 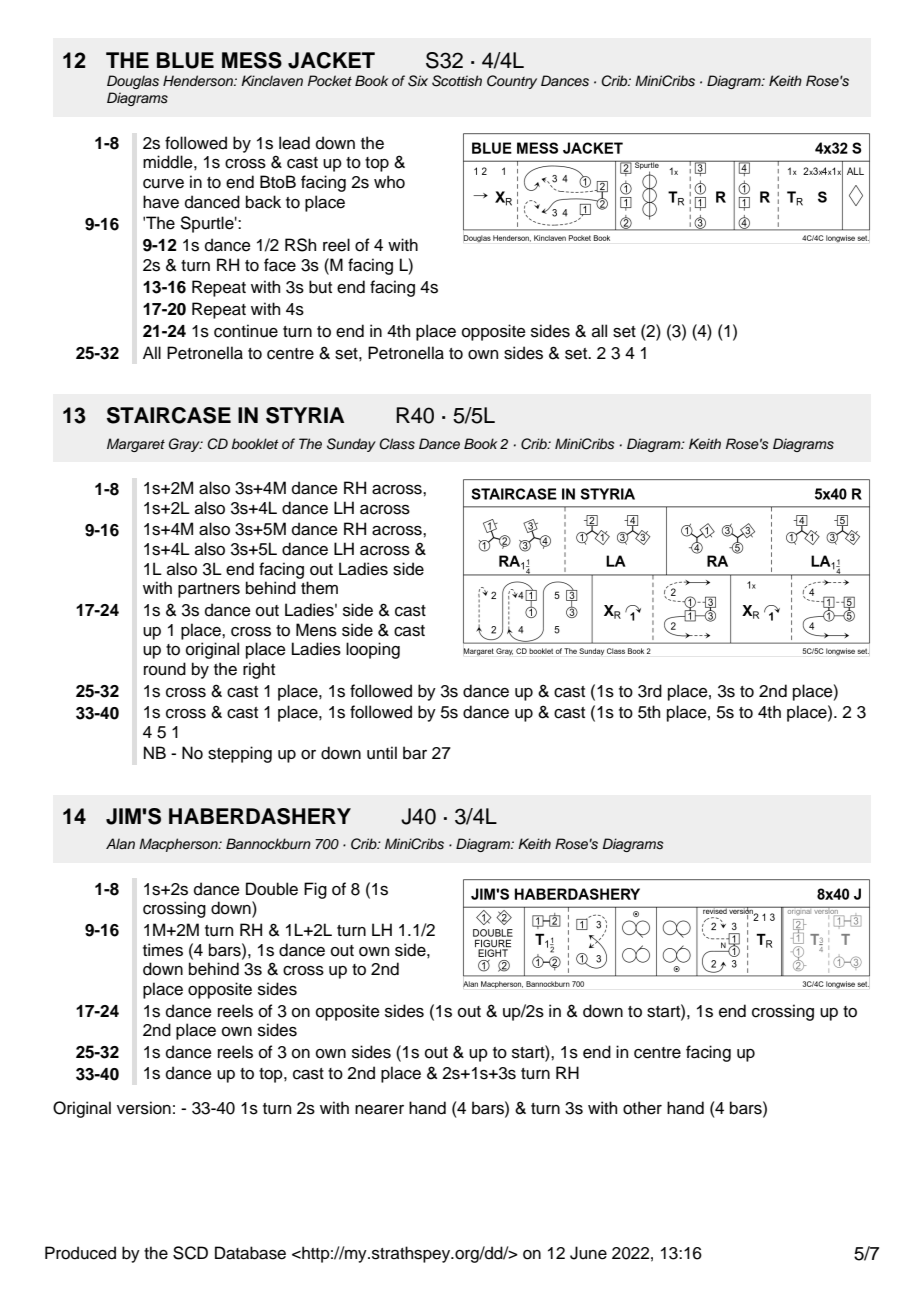 I want to click on Douglas, so click(x=133, y=82).
